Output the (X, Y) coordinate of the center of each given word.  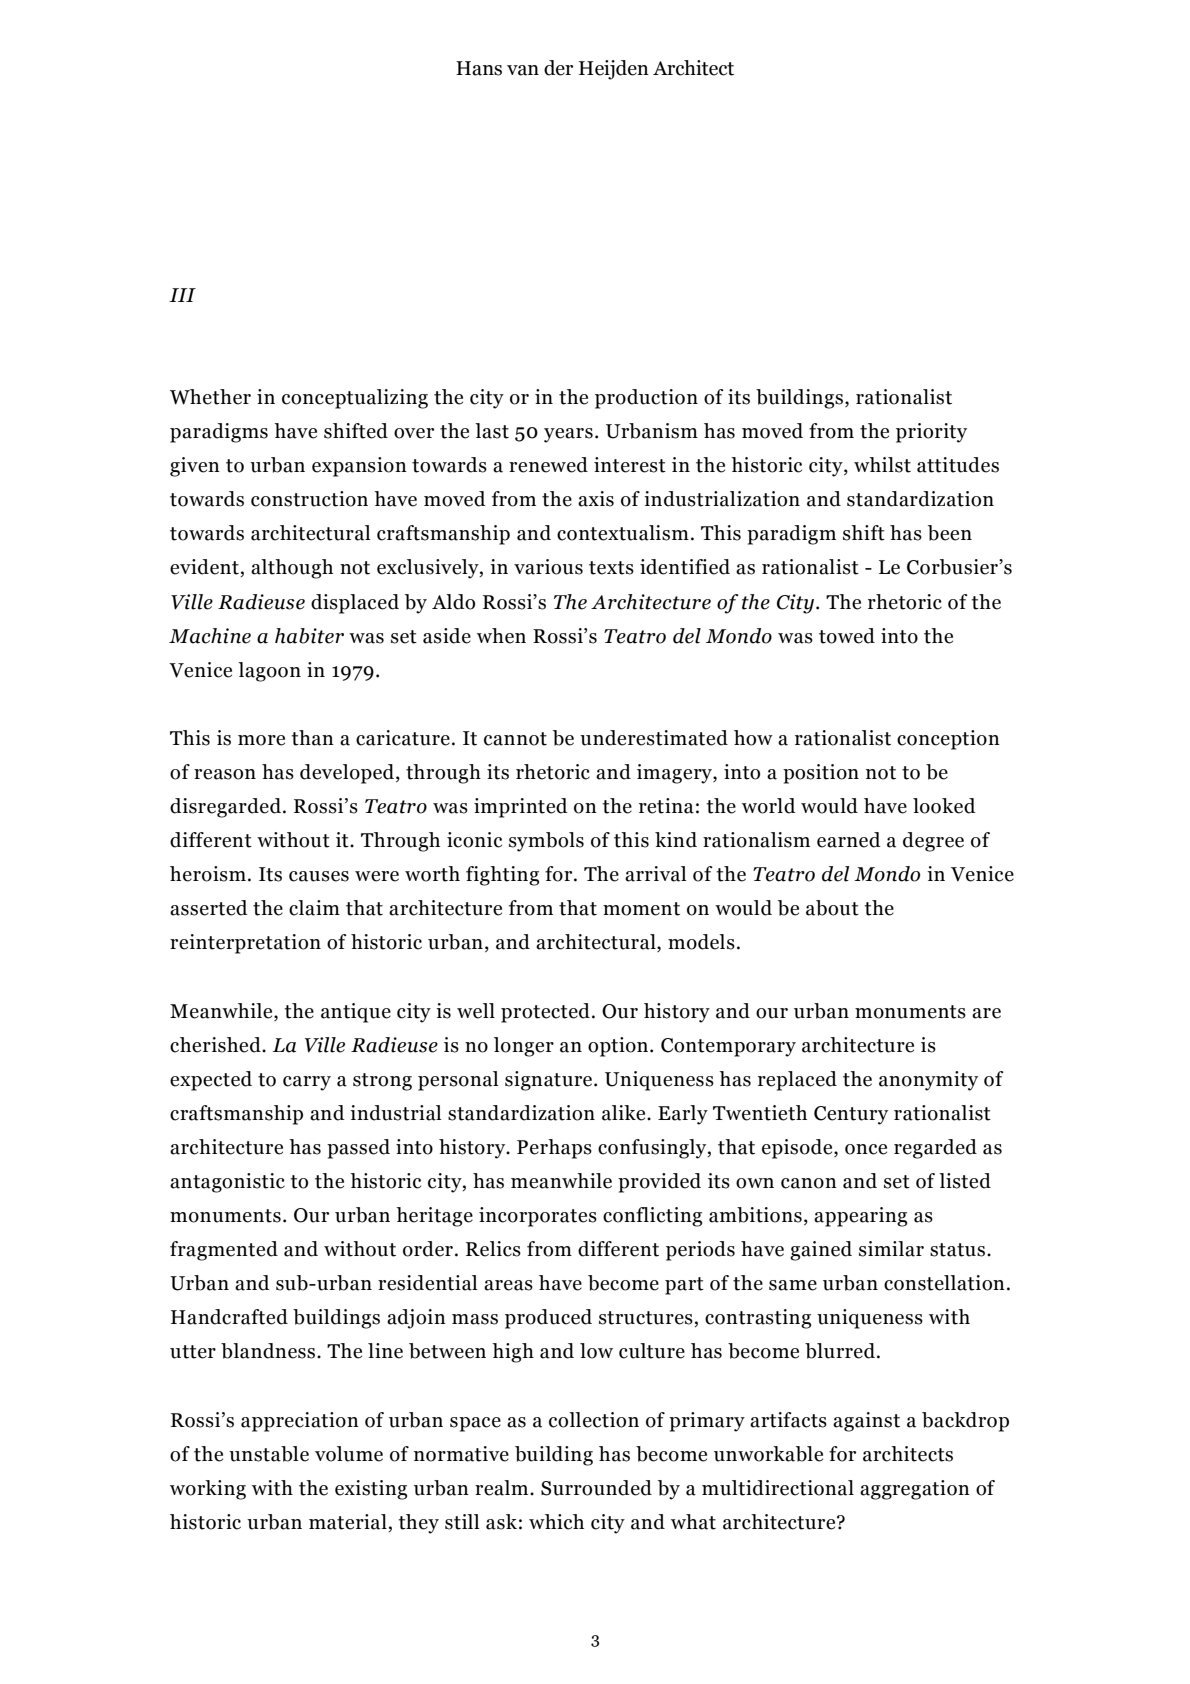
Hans (479, 68)
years (568, 435)
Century (851, 1115)
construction (309, 499)
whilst (882, 465)
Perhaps (554, 1149)
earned (849, 840)
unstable (269, 1454)
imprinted (521, 808)
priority (931, 433)
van (523, 70)
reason (225, 774)
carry (307, 1083)
